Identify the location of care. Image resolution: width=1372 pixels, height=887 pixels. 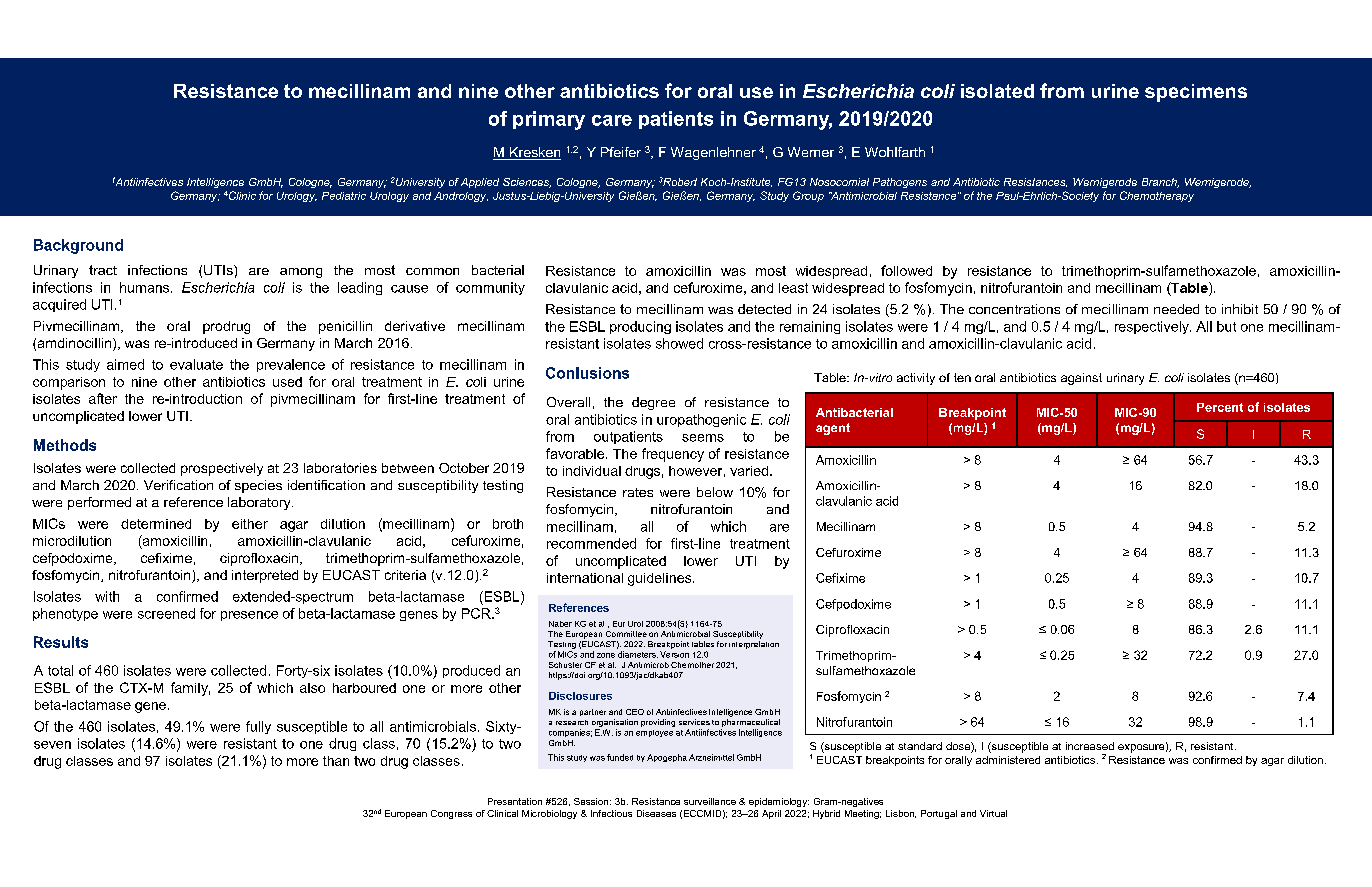
(612, 120).
